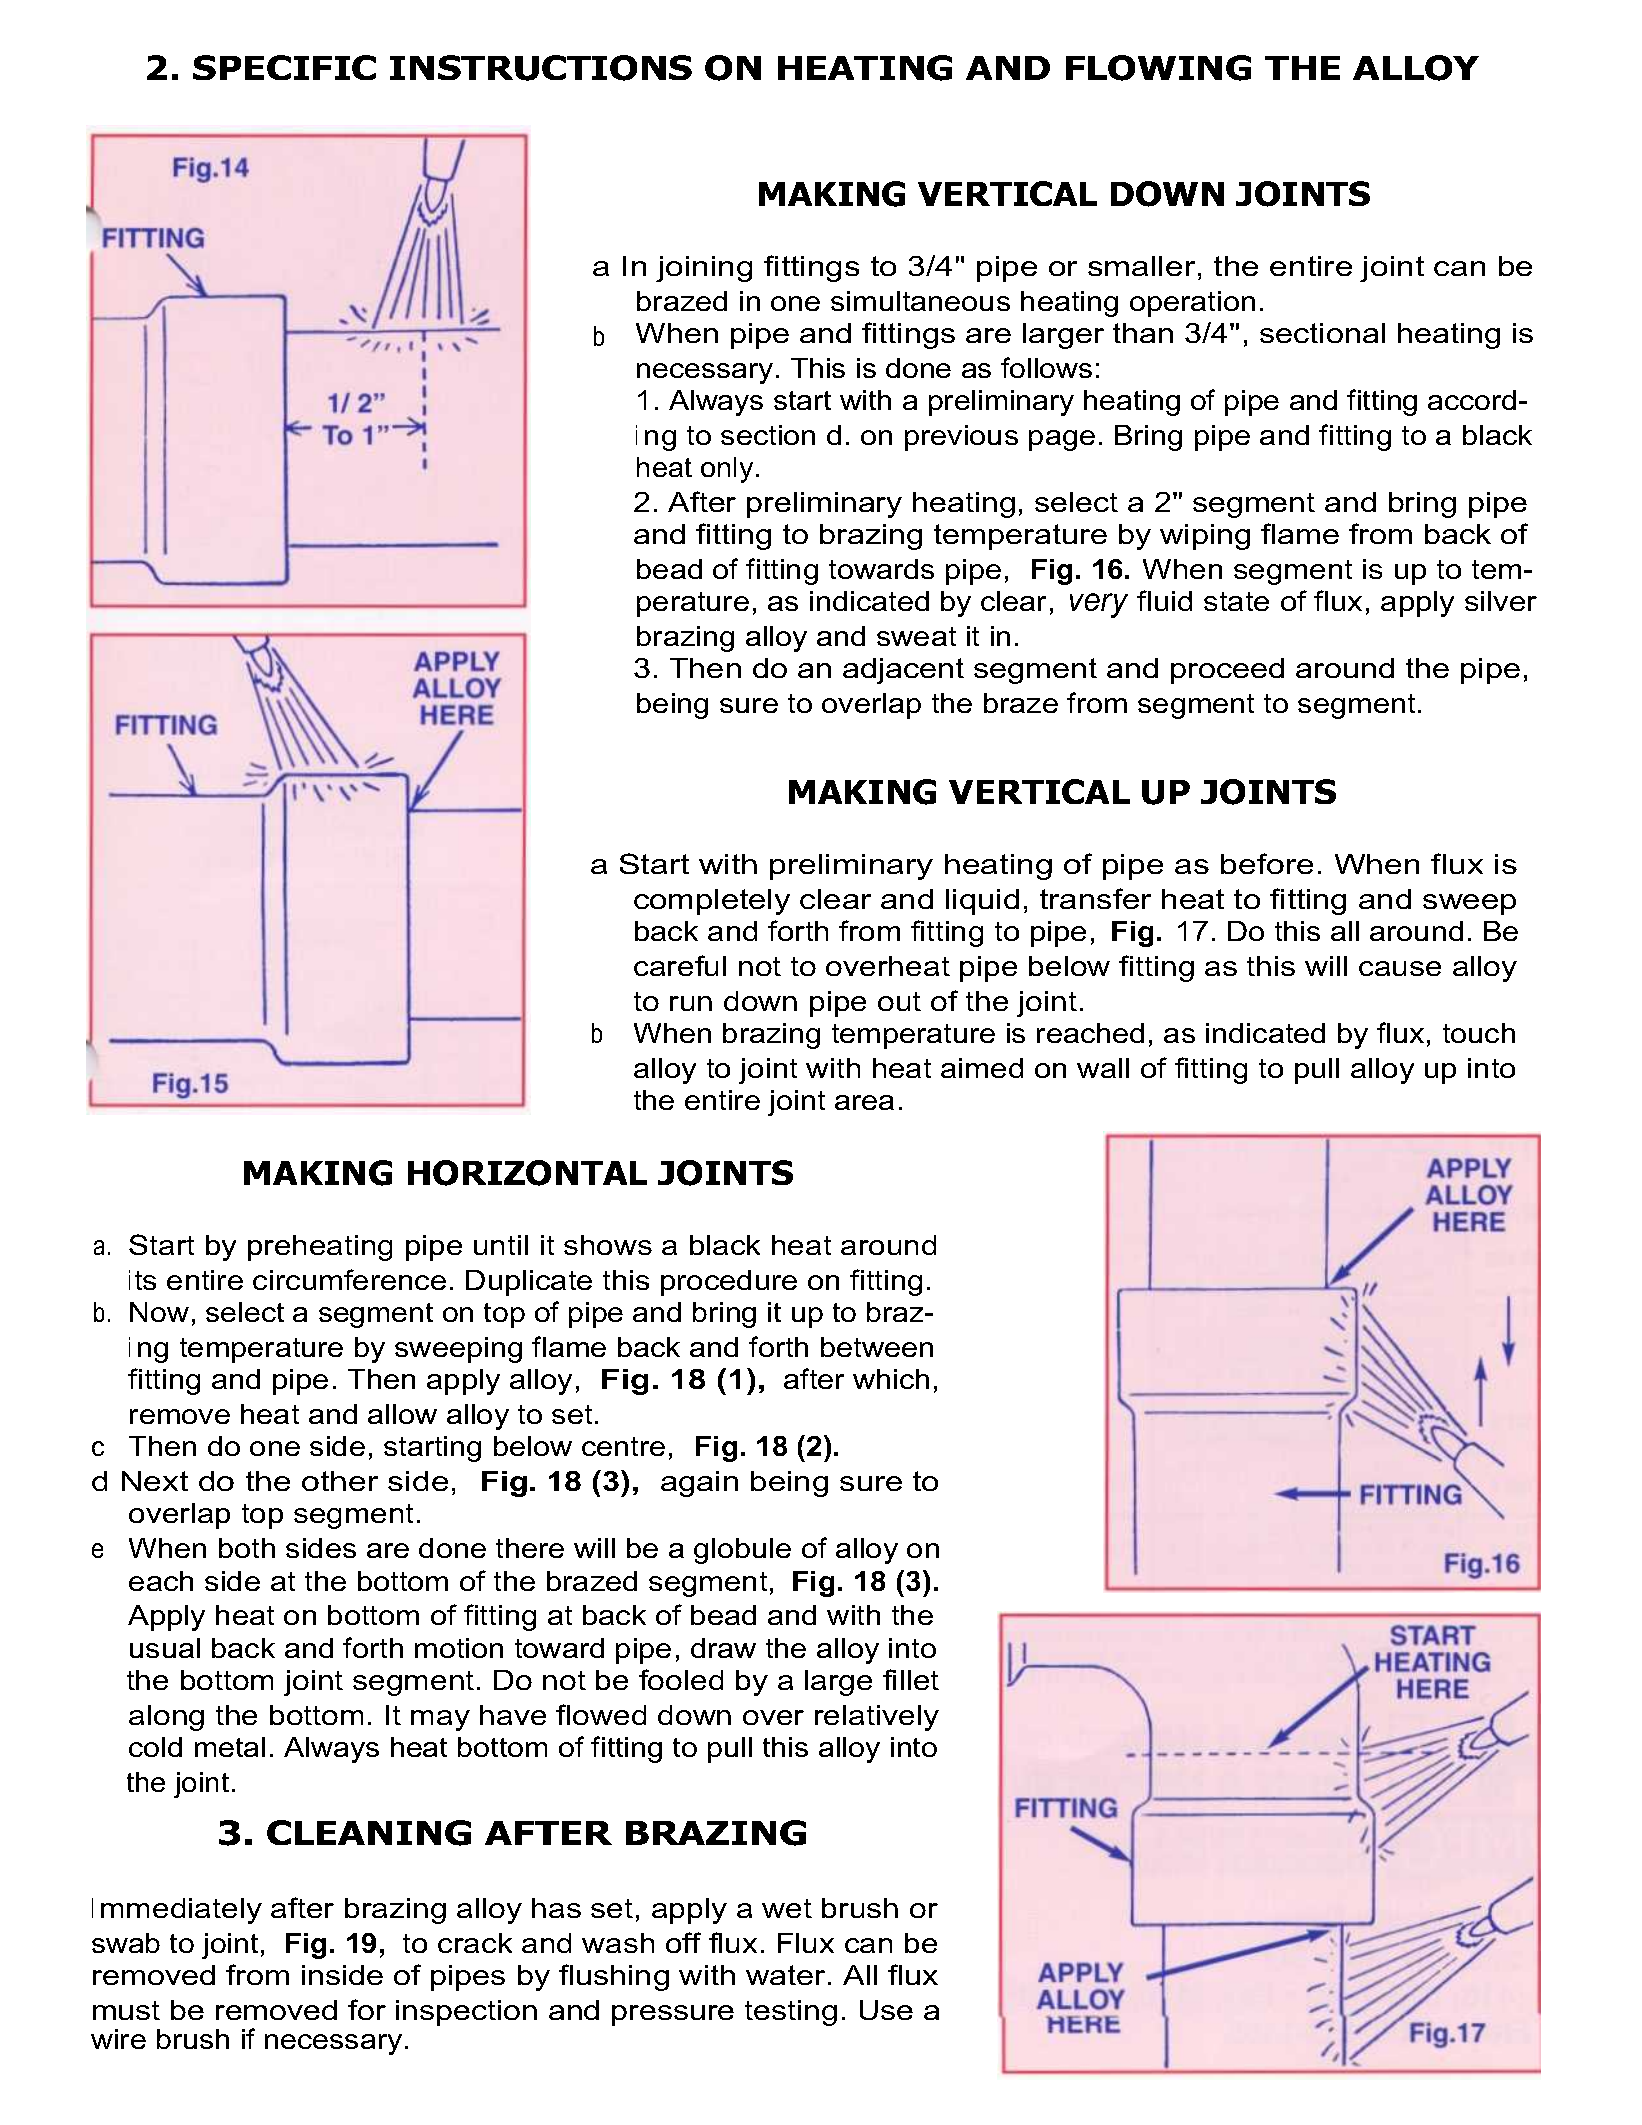 This document has width=1642, height=2125. What do you see at coordinates (1158, 68) in the document?
I see `FLOWING` at bounding box center [1158, 68].
